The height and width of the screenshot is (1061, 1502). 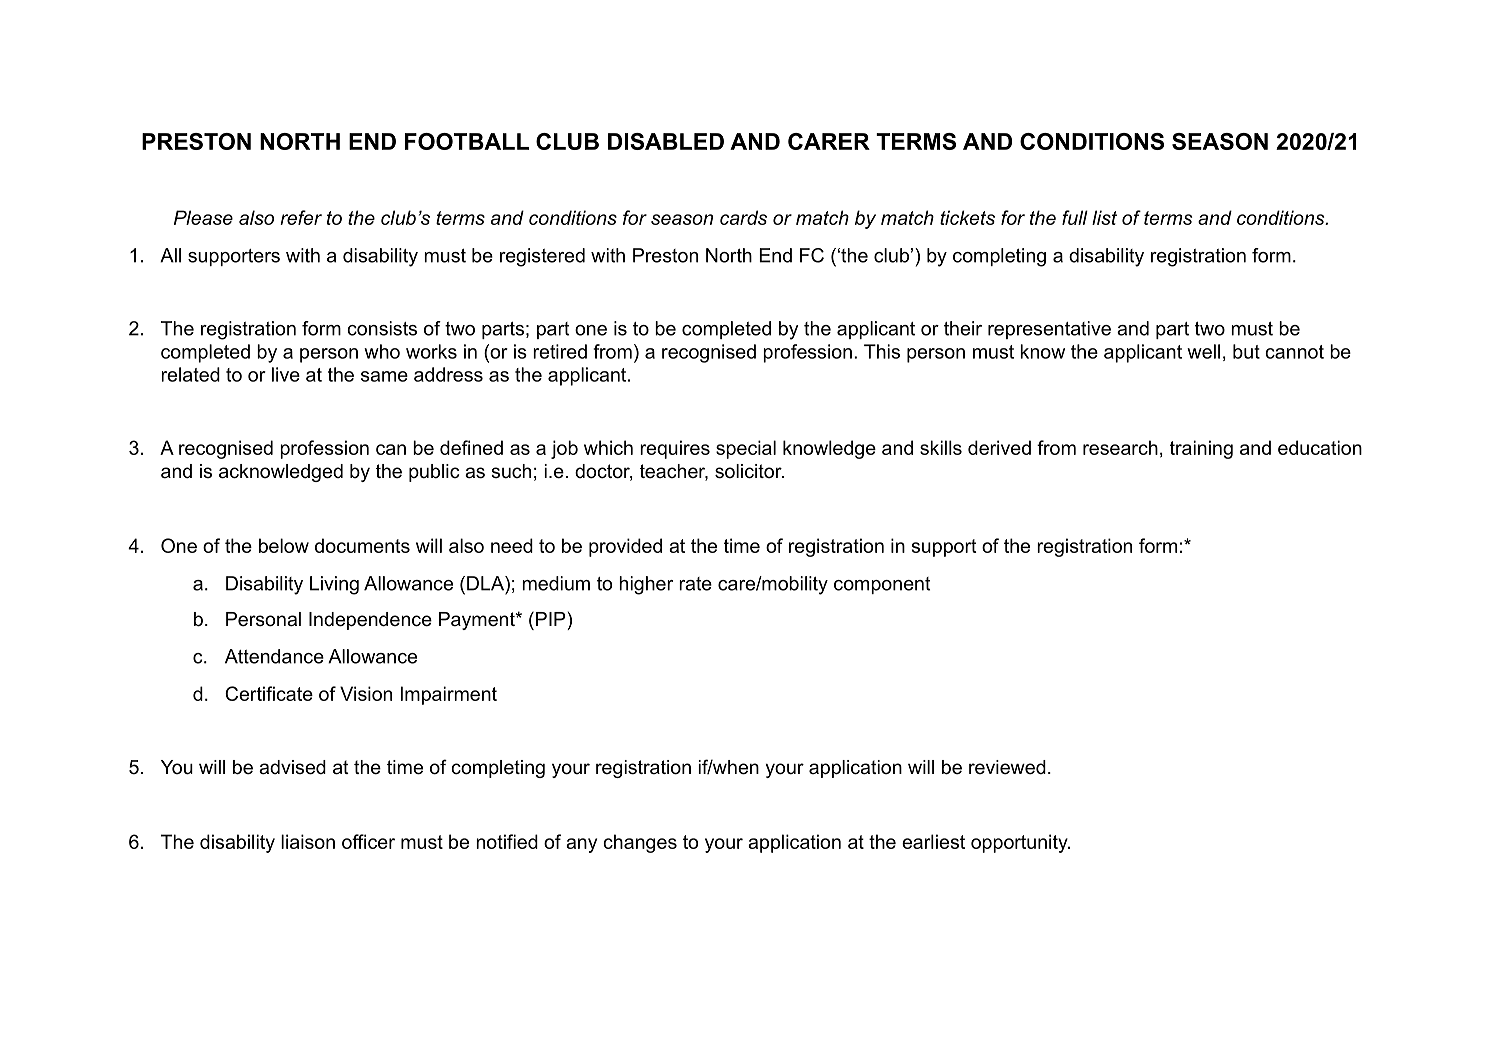 What do you see at coordinates (640, 843) in the screenshot?
I see `changes` at bounding box center [640, 843].
